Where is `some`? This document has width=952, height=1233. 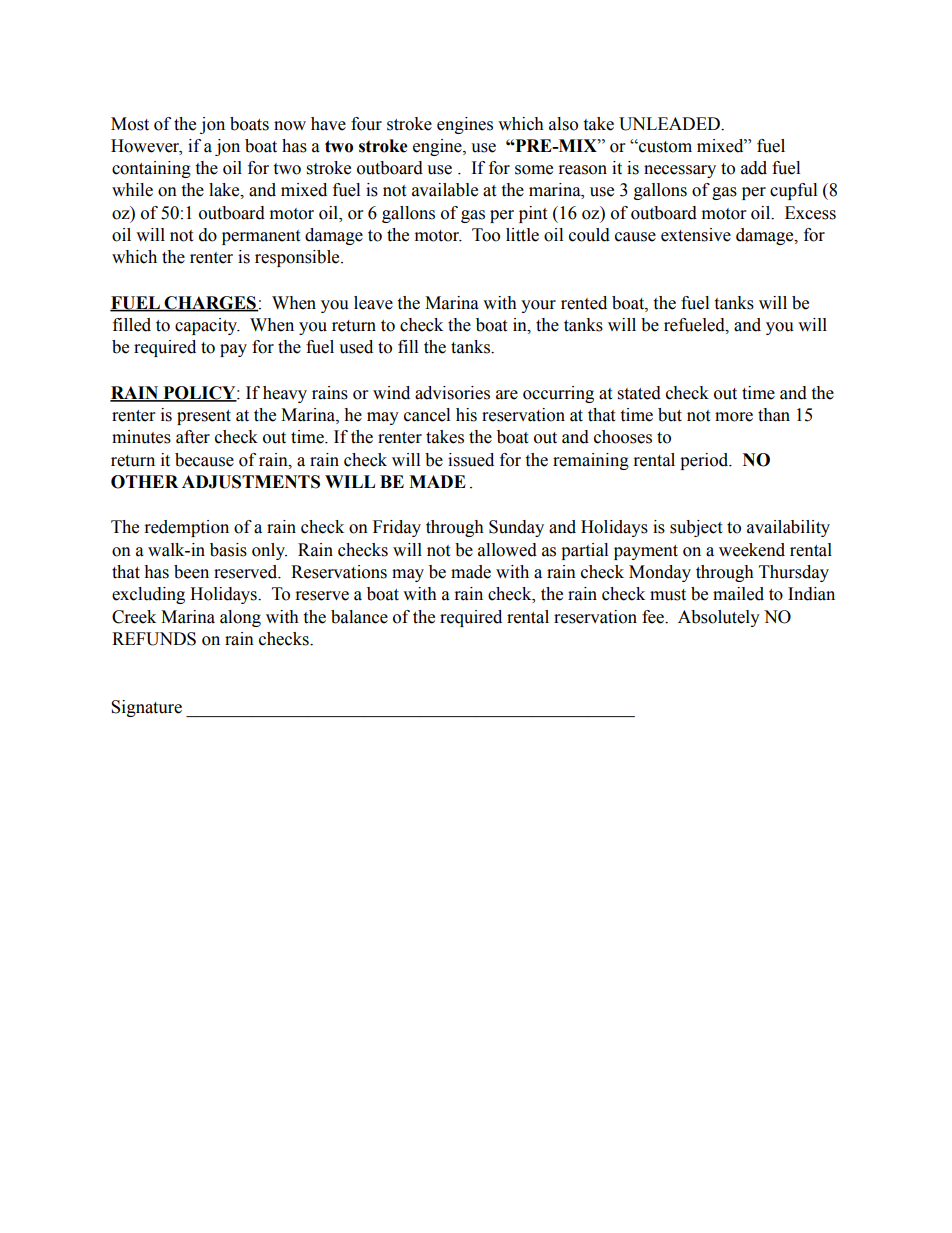
some is located at coordinates (534, 170).
